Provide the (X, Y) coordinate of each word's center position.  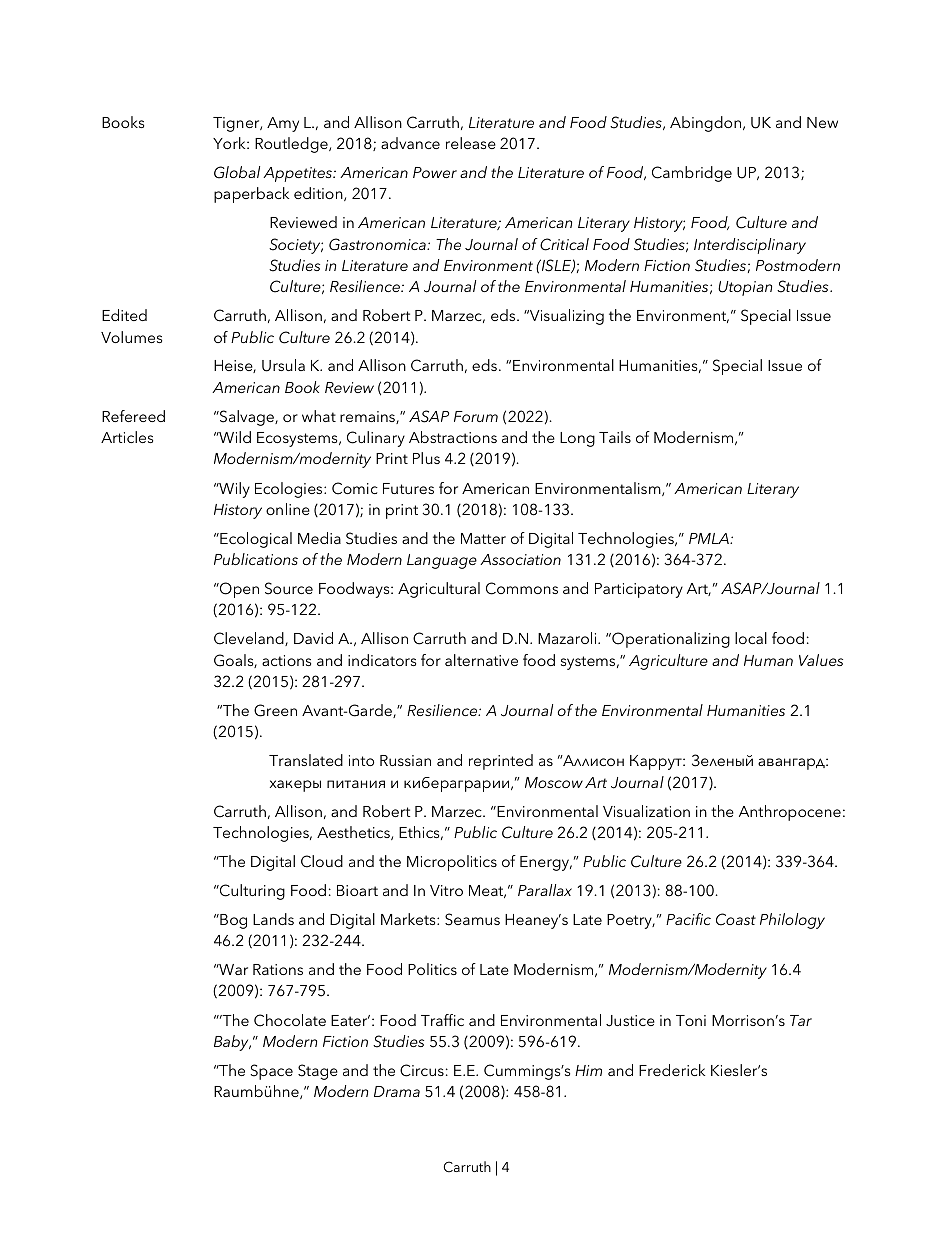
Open (238, 590)
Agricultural (439, 590)
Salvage (247, 418)
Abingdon (707, 124)
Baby (232, 1043)
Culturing (251, 892)
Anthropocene (790, 813)
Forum (476, 416)
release (471, 143)
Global (237, 172)
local (751, 638)
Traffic (442, 1020)
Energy (545, 863)
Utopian (745, 288)
